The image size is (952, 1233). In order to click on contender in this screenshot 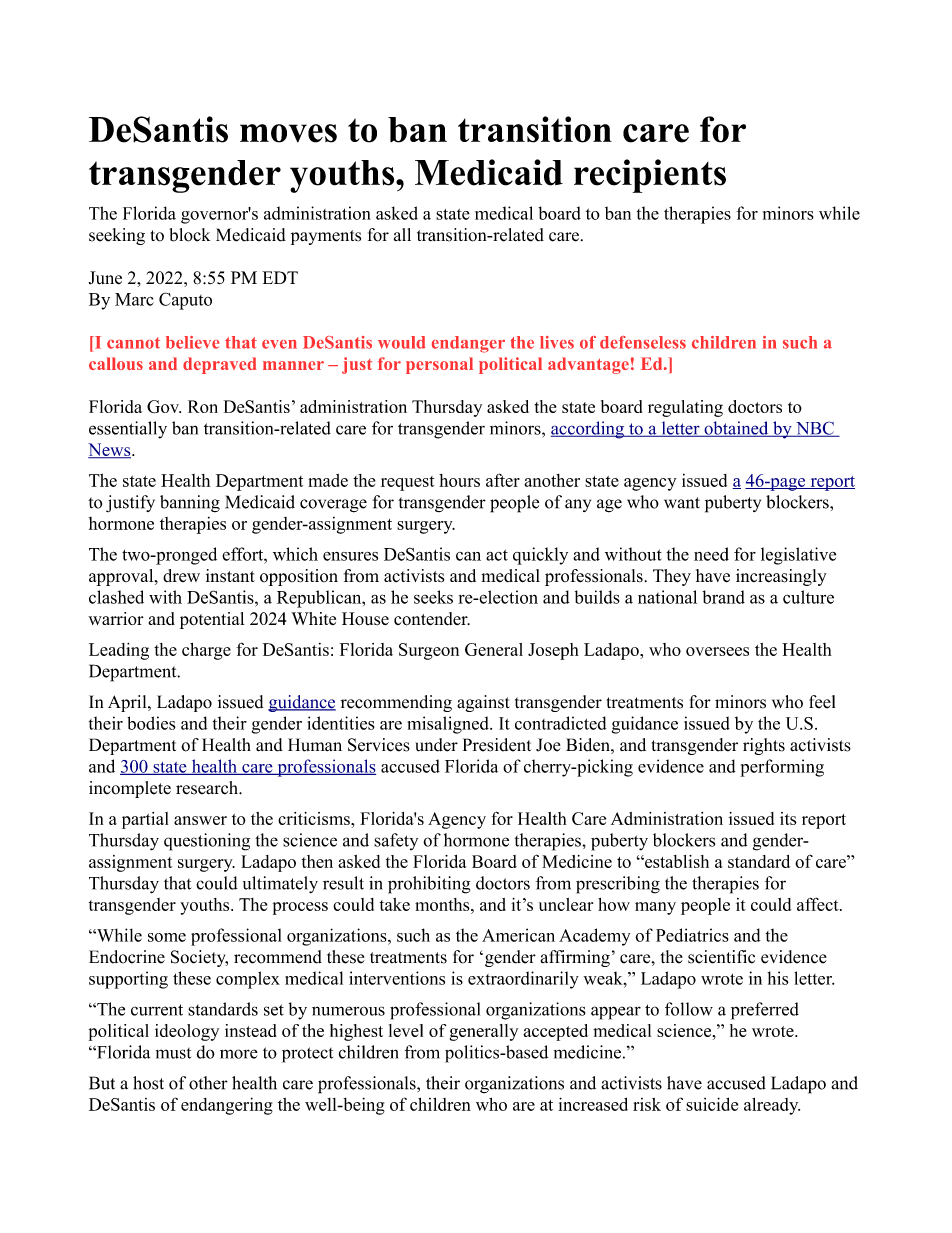, I will do `click(432, 619)`.
